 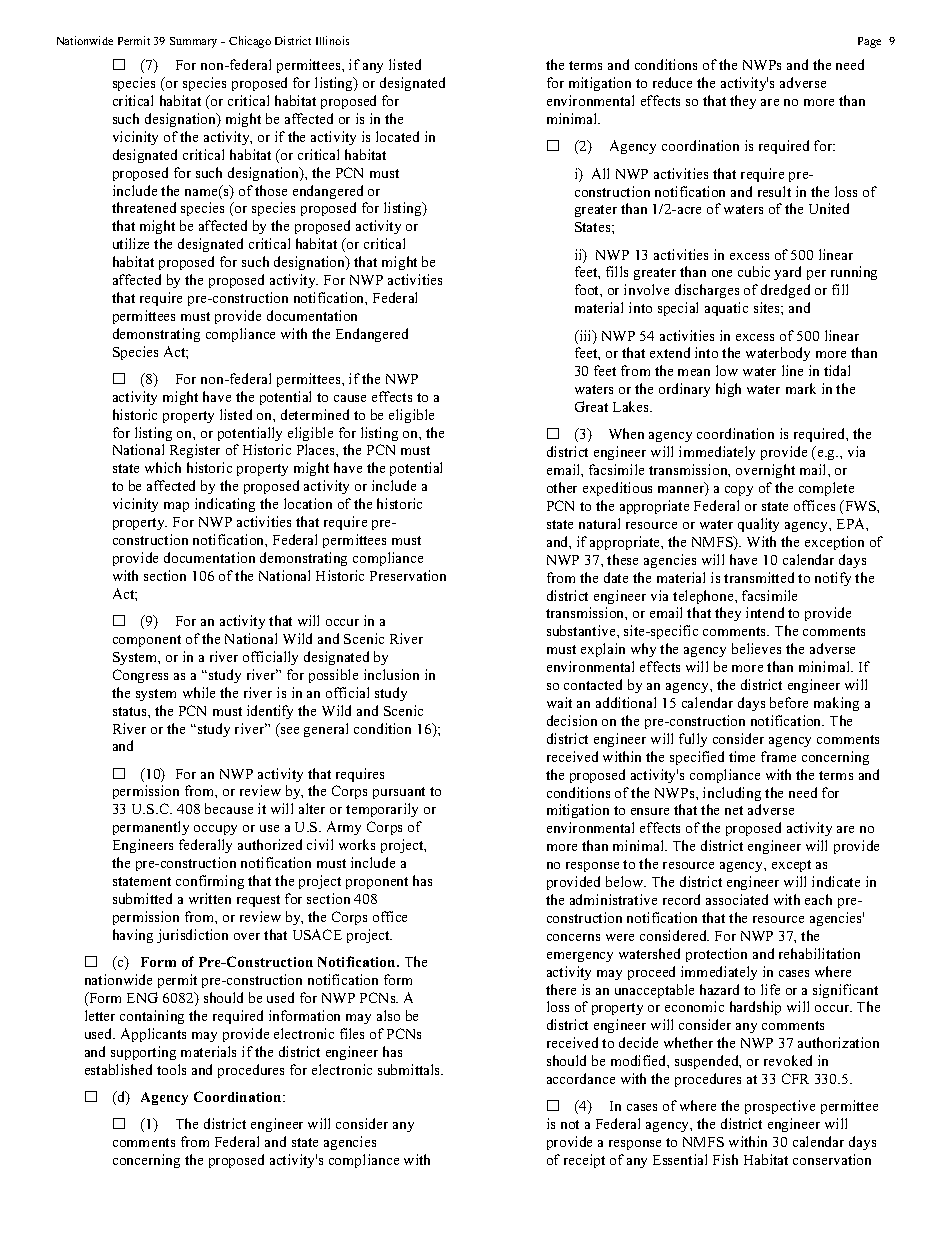 What do you see at coordinates (377, 883) in the page?
I see `proponent` at bounding box center [377, 883].
